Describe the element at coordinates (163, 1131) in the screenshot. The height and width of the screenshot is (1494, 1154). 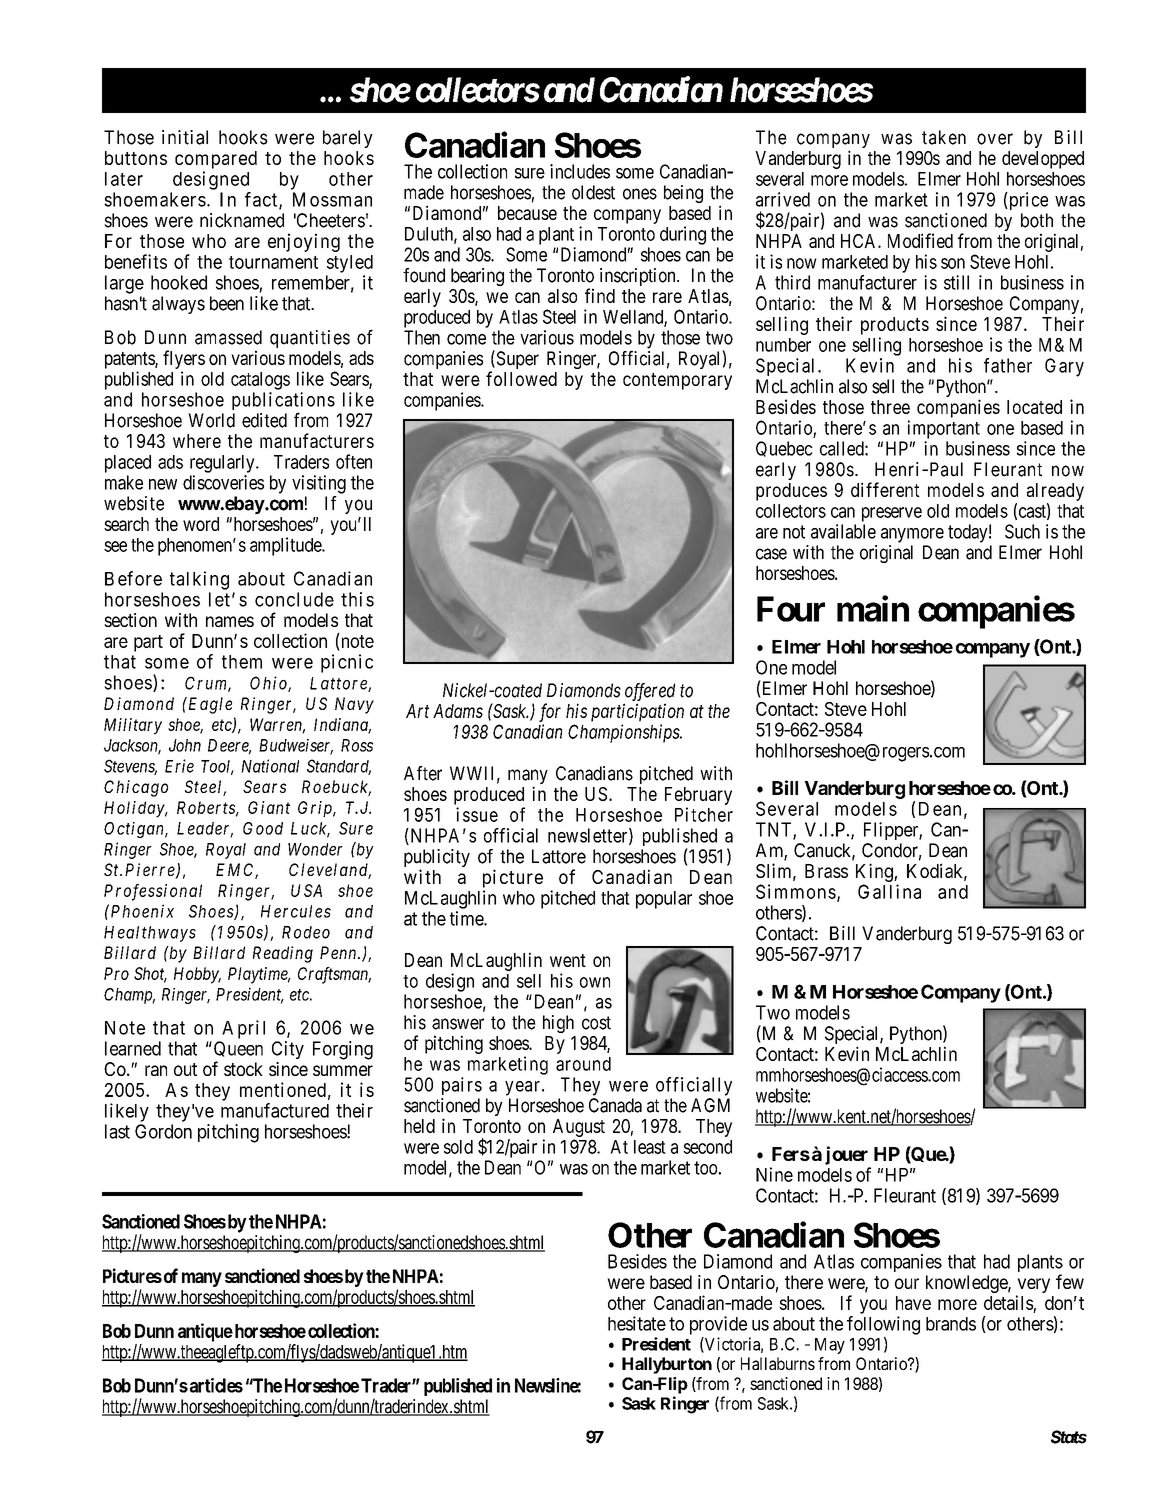
I see `Gordon` at that location.
